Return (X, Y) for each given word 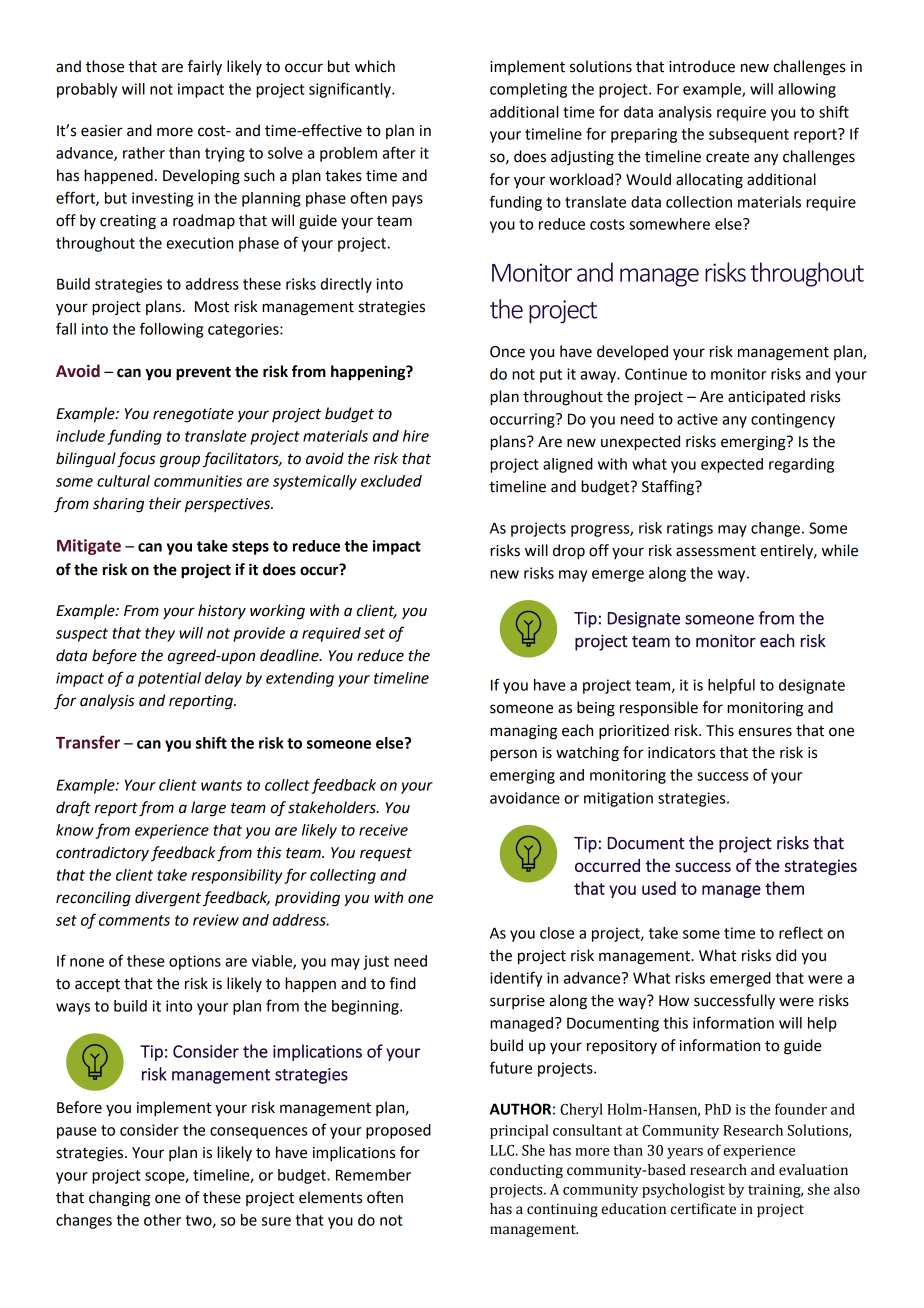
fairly (205, 68)
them (784, 888)
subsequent (749, 135)
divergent (168, 899)
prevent (203, 374)
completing (528, 90)
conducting (526, 1171)
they (160, 634)
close (557, 933)
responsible (659, 708)
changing (119, 1199)
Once (507, 352)
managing (523, 732)
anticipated (766, 397)
